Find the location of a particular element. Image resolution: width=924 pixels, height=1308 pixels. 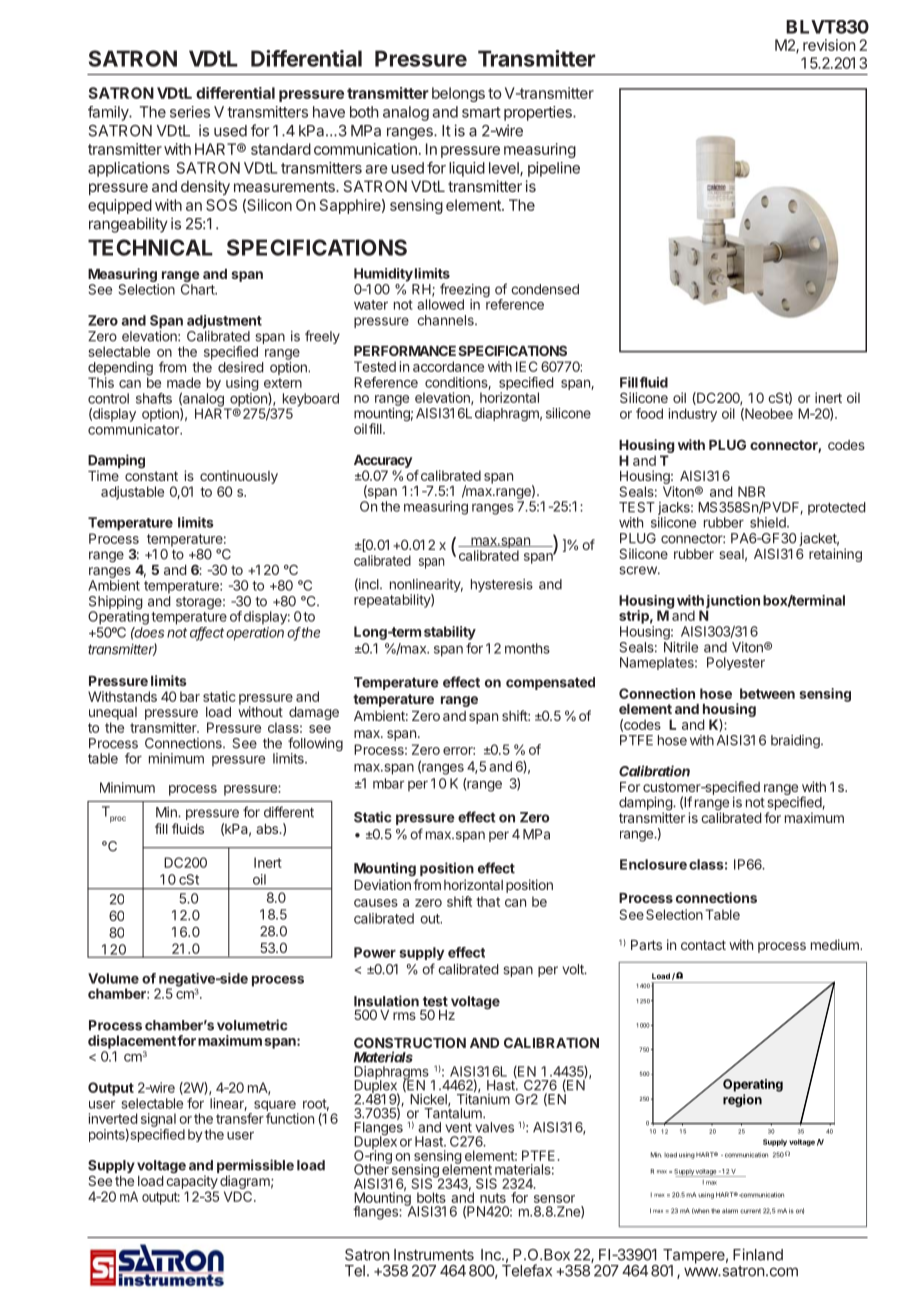

capacity is located at coordinates (192, 1182).
